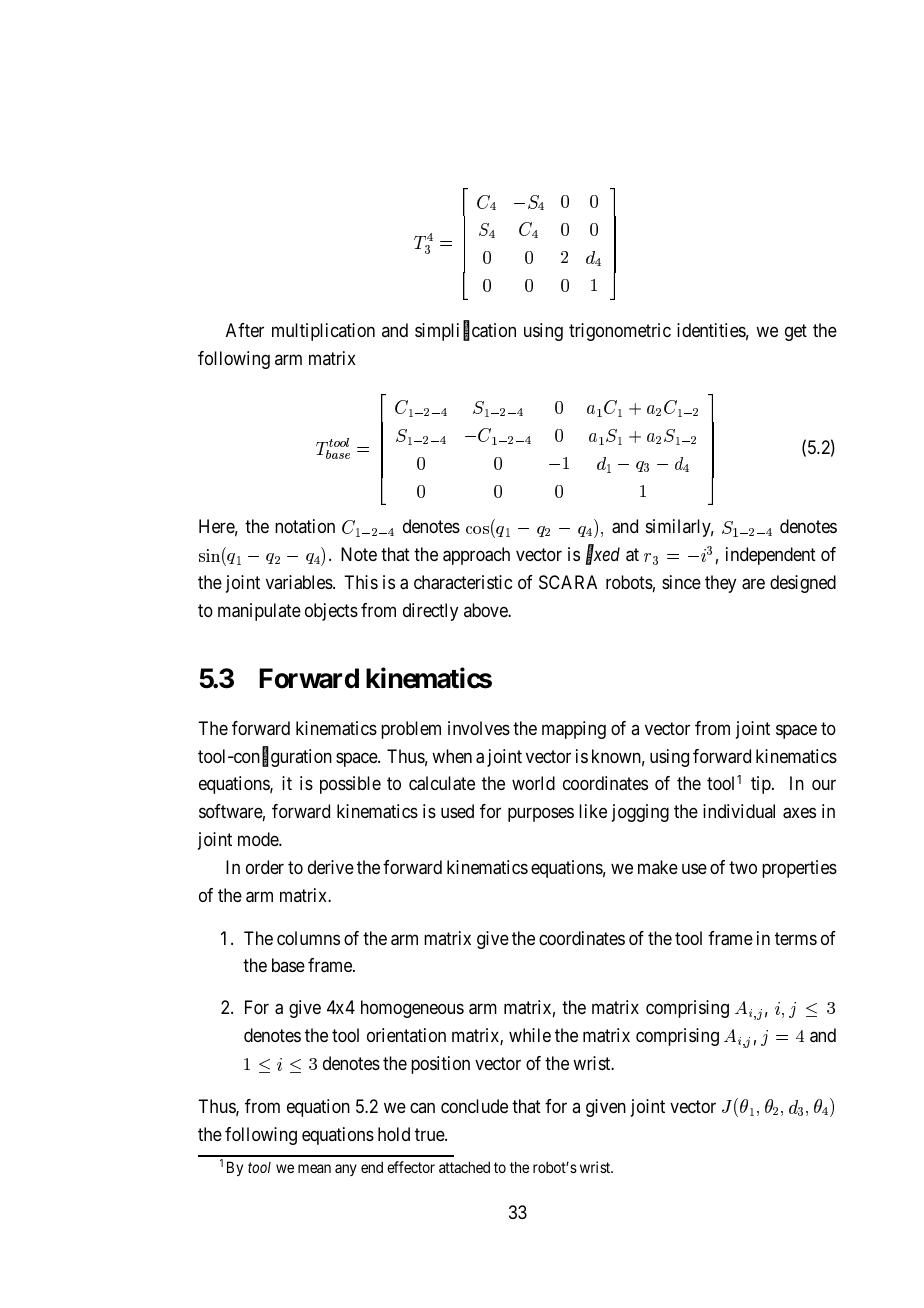  I want to click on simplification, so click(465, 331).
